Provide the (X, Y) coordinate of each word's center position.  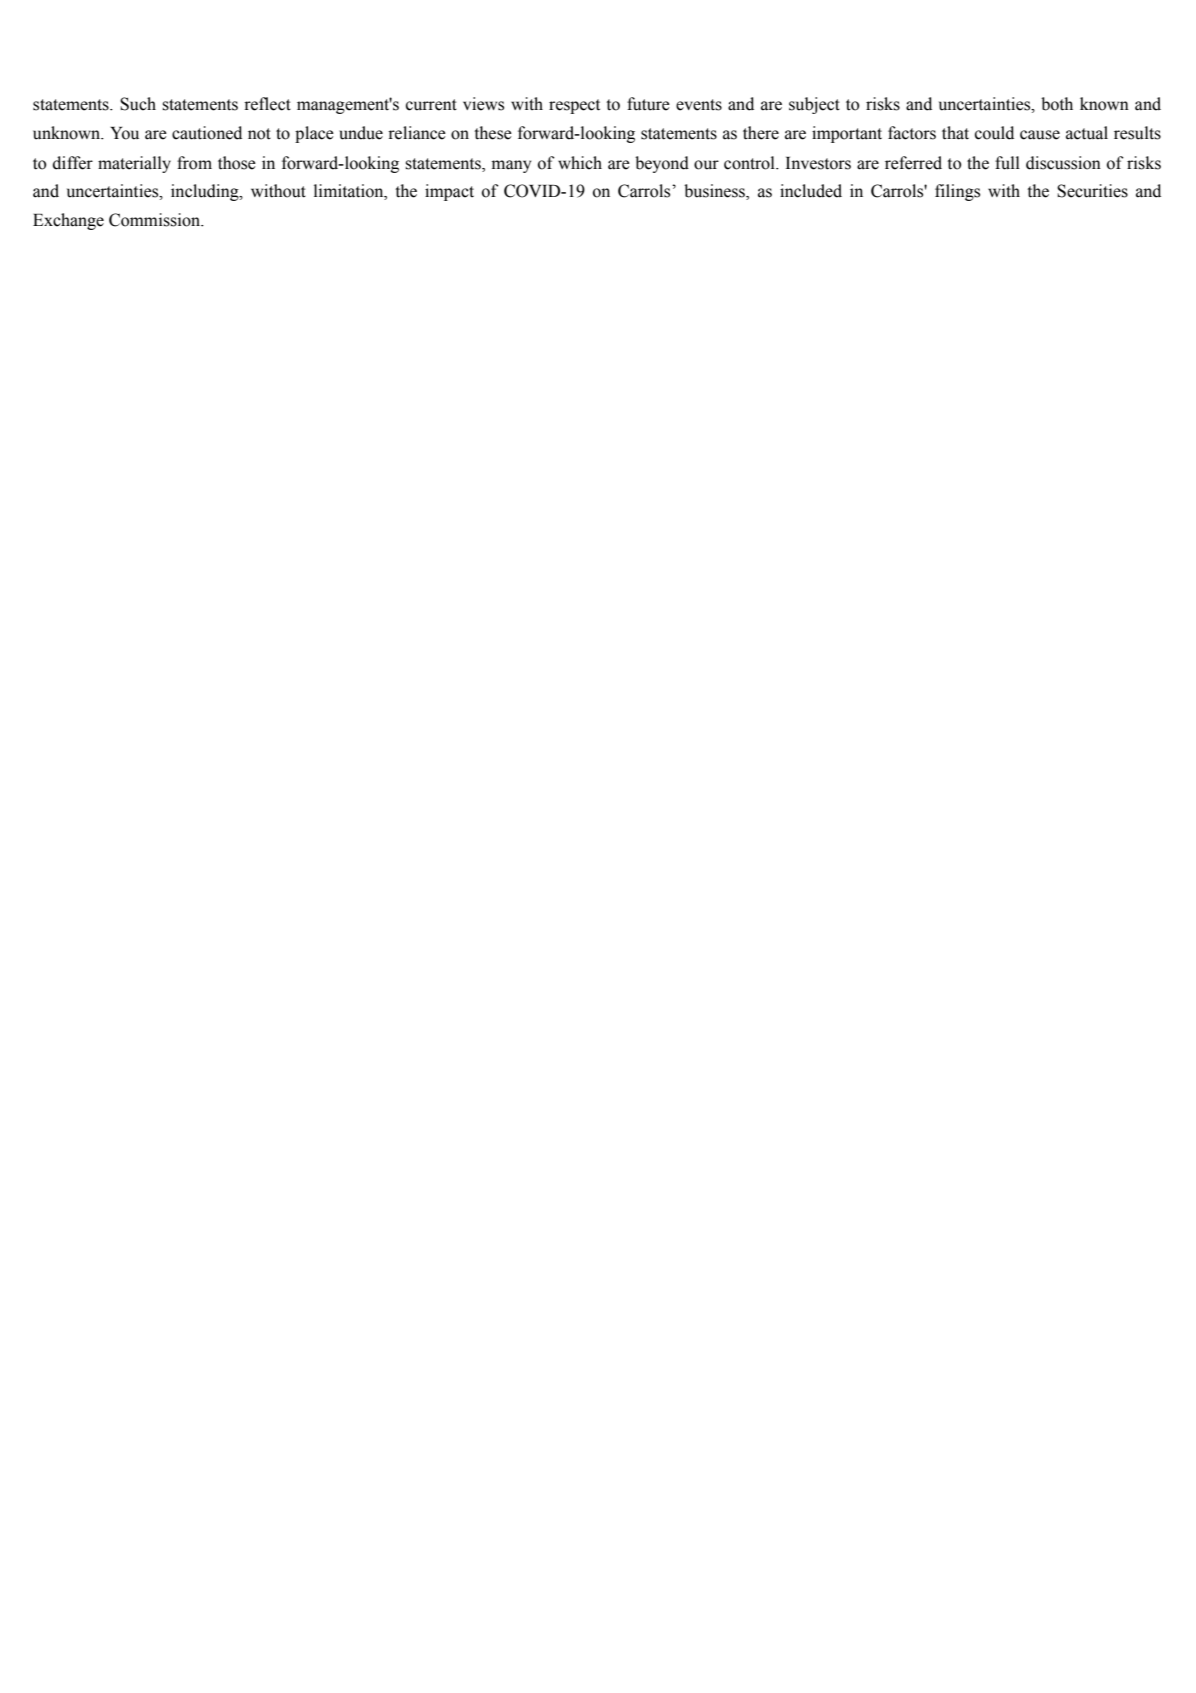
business (715, 192)
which (580, 163)
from (194, 163)
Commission (156, 220)
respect (574, 106)
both (1057, 104)
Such (138, 104)
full (1007, 163)
